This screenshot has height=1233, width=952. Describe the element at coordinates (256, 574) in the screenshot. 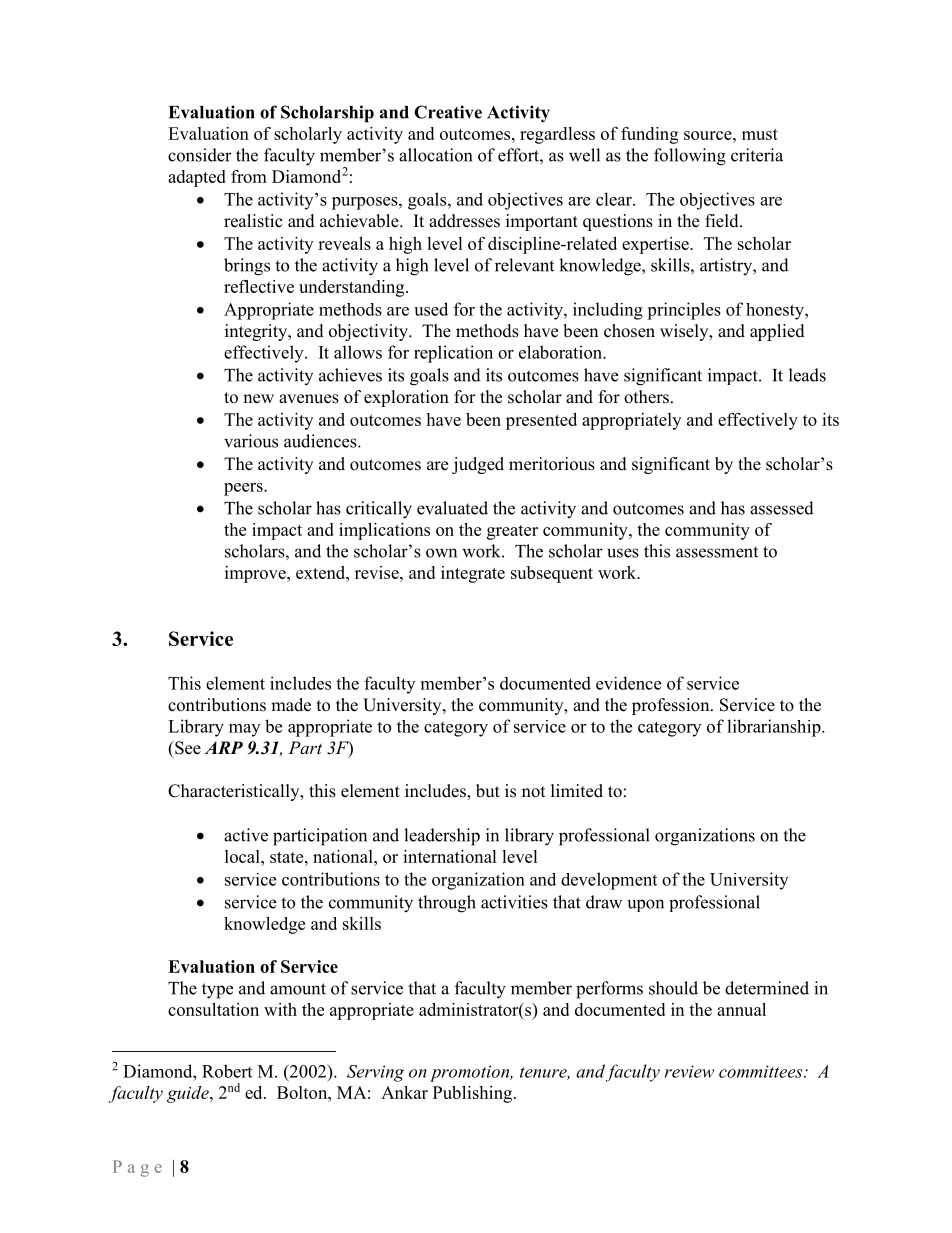

I see `improve` at that location.
